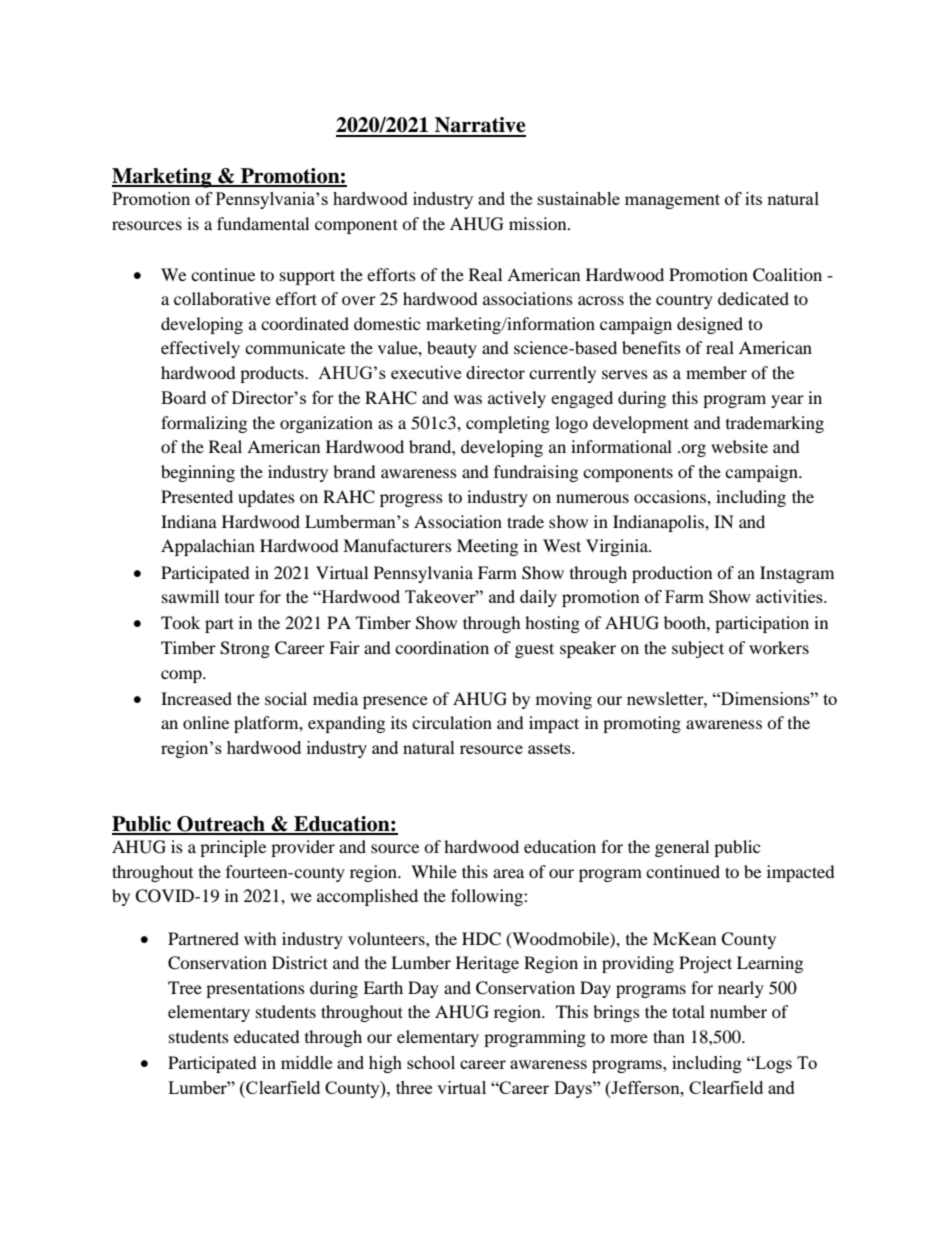 The height and width of the page is (1233, 952). Describe the element at coordinates (698, 649) in the page. I see `subject` at that location.
